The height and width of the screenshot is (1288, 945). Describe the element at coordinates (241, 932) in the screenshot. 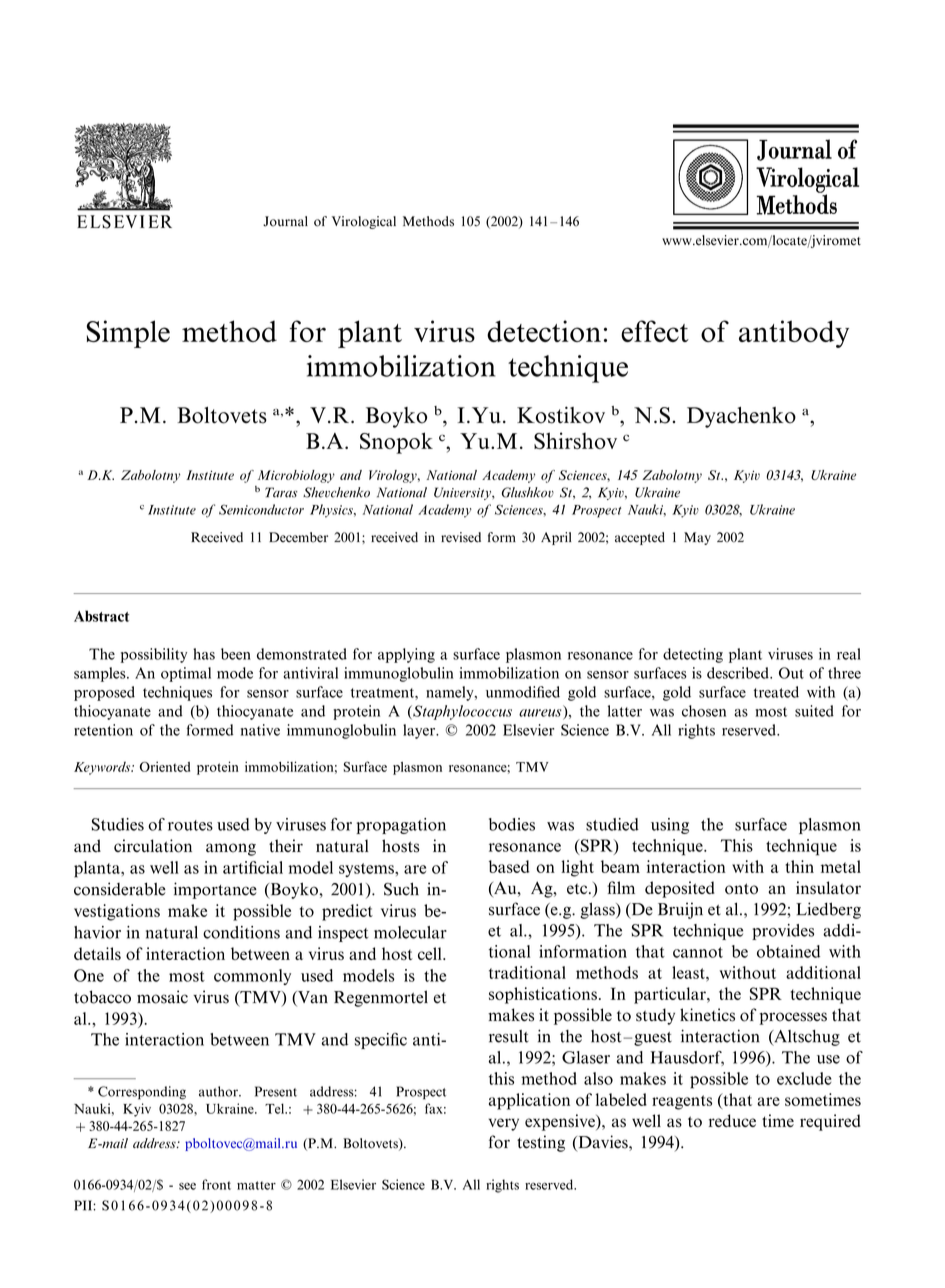

I see `conditions` at that location.
